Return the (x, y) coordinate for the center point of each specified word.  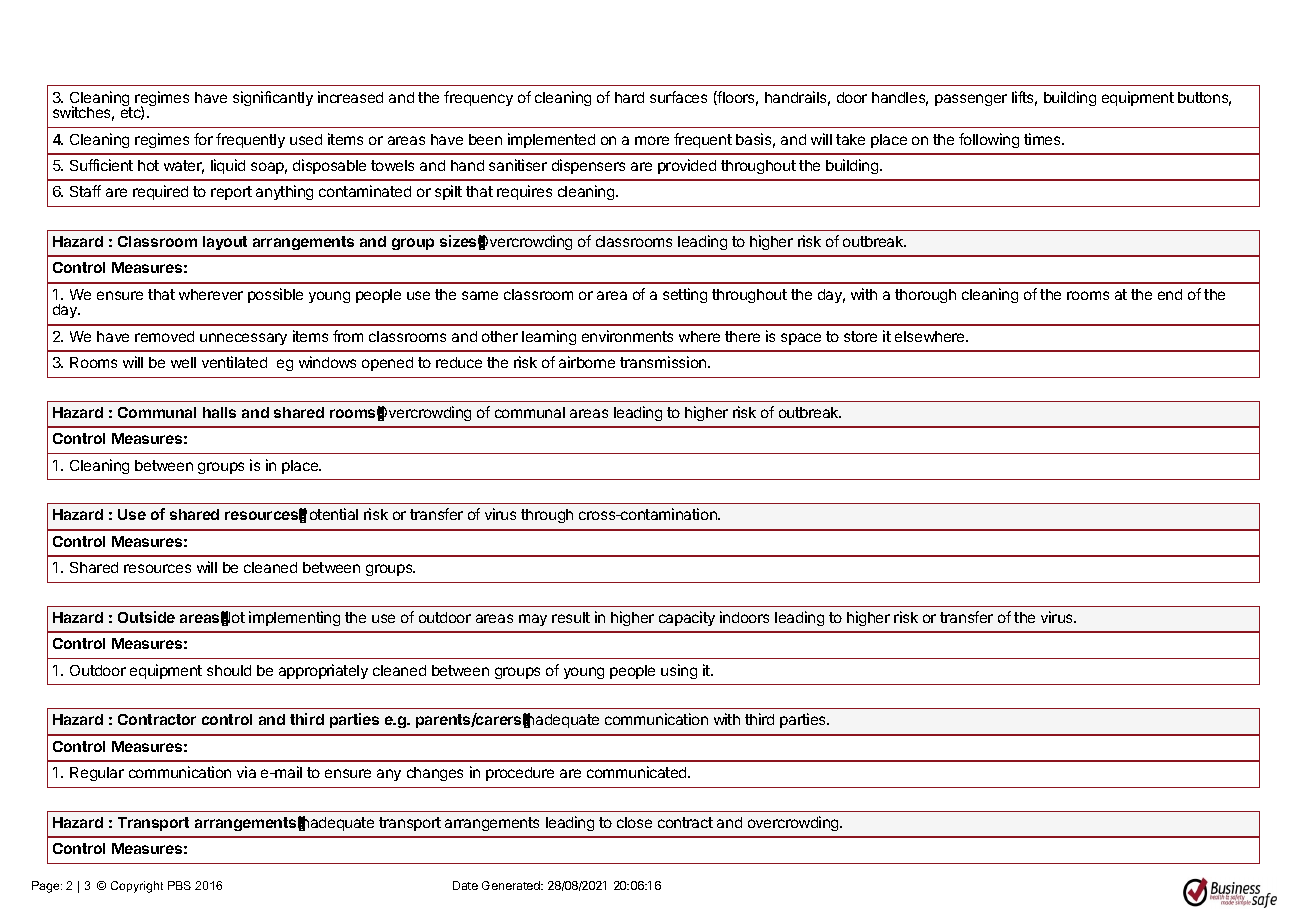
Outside (146, 617)
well (183, 362)
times (1043, 139)
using (679, 671)
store (860, 336)
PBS (179, 885)
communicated (638, 772)
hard (629, 97)
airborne (587, 362)
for (203, 139)
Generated (512, 885)
